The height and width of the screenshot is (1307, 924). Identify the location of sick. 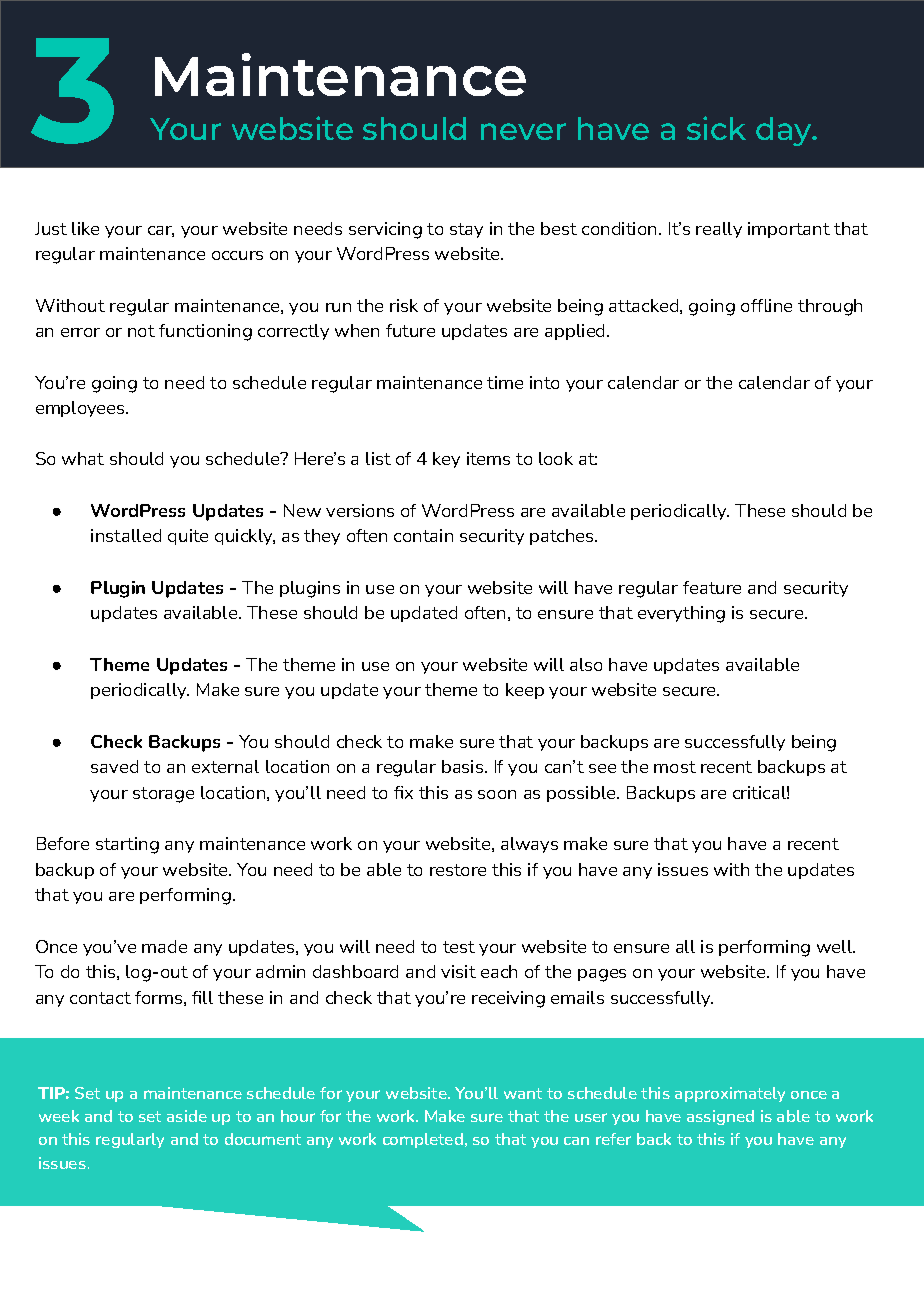
(716, 128).
